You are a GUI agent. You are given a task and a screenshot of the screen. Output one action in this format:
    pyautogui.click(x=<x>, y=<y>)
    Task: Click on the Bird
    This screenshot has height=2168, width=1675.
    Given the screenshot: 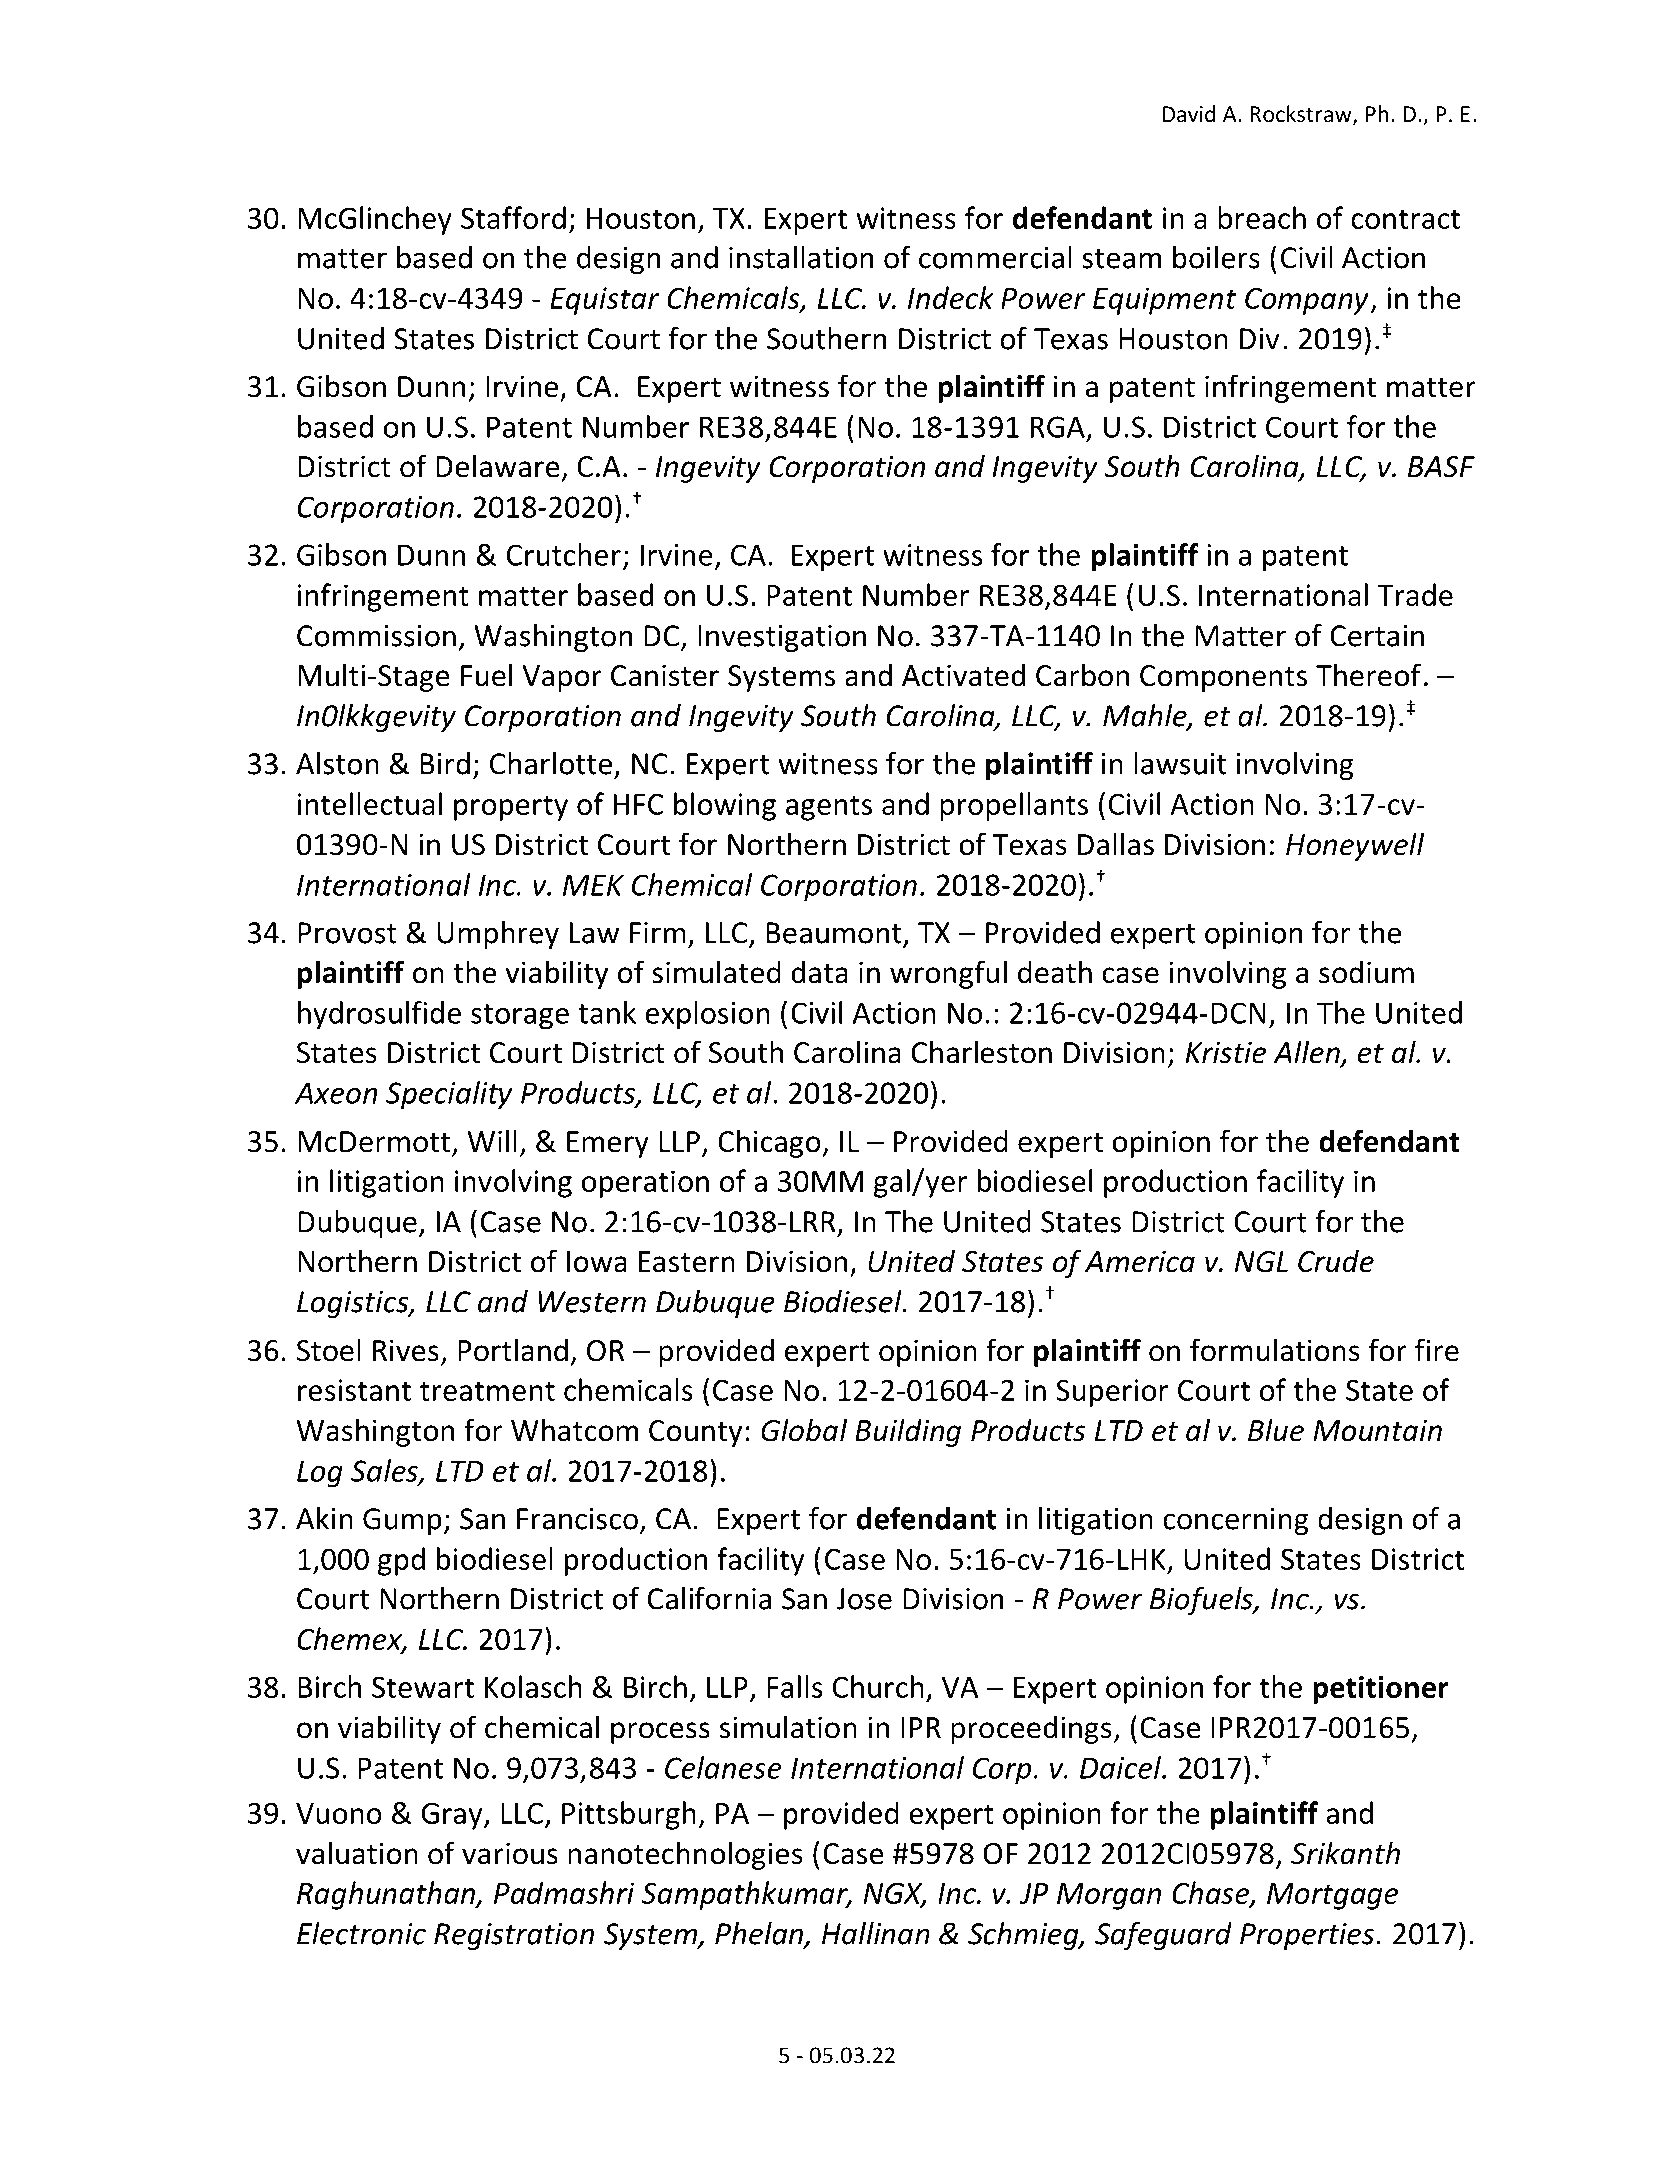 What is the action you would take?
    pyautogui.click(x=445, y=763)
